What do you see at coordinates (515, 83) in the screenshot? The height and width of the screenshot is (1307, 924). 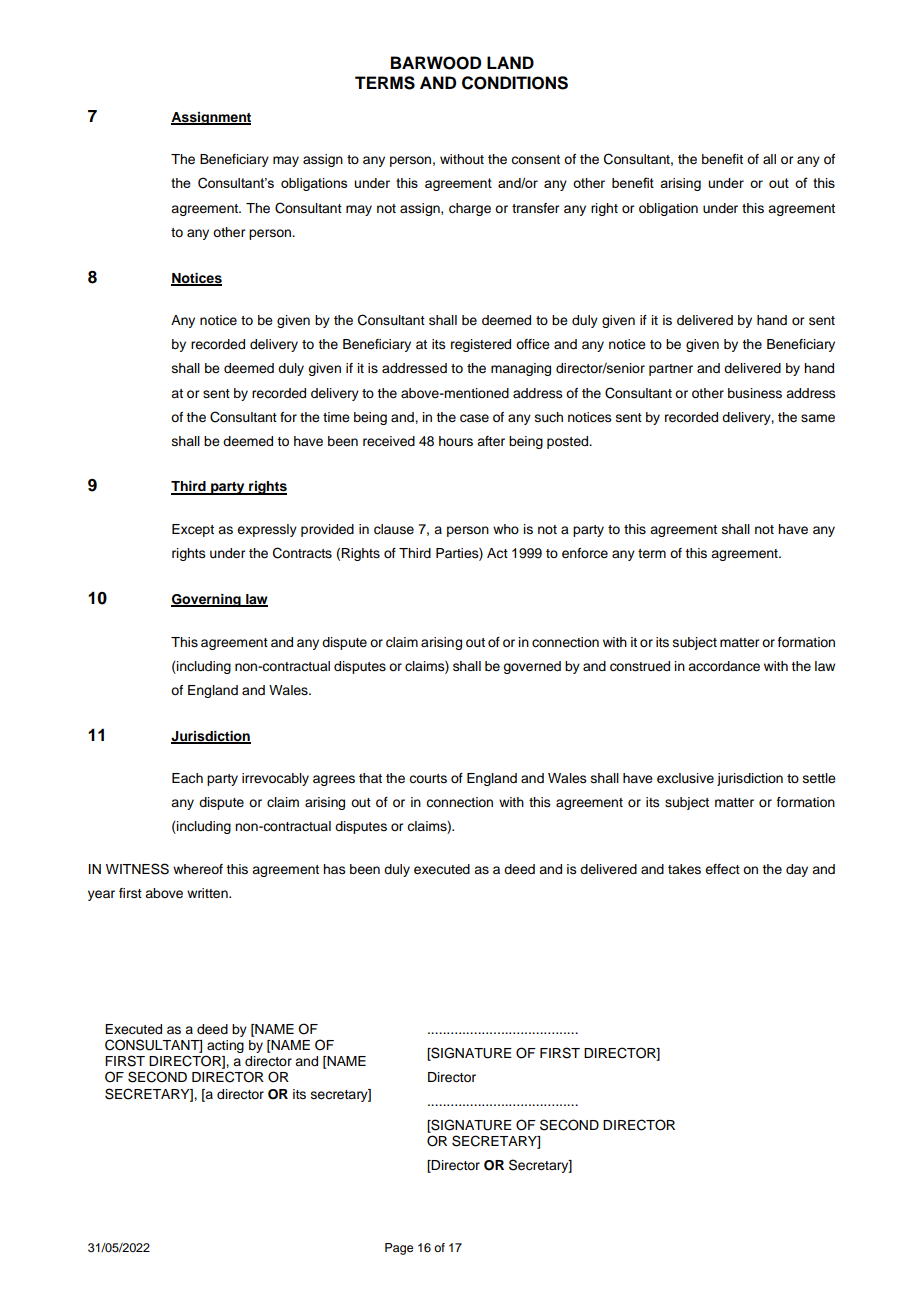 I see `CONDITIONS` at bounding box center [515, 83].
